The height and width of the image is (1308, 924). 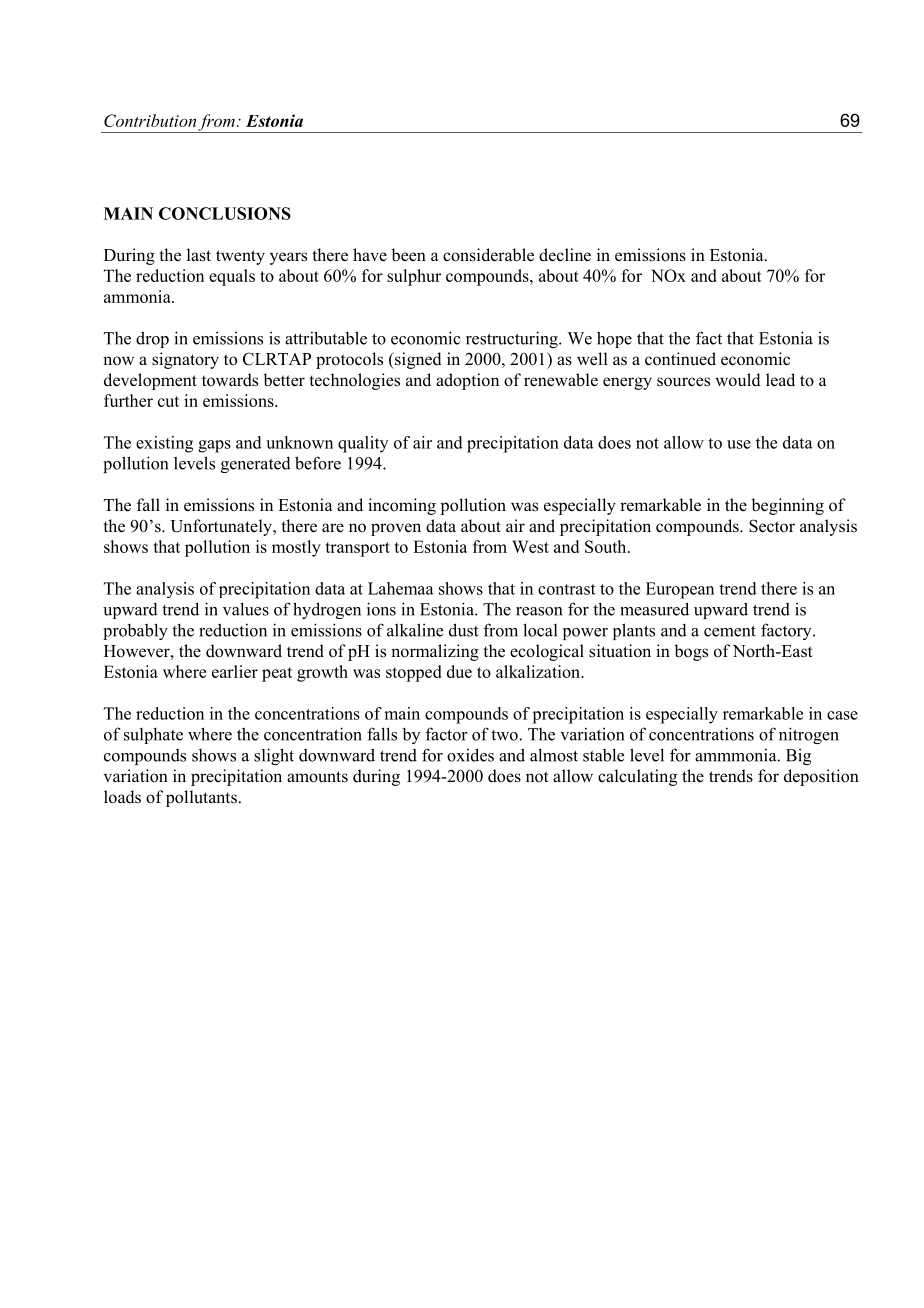 What do you see at coordinates (232, 277) in the image?
I see `equals` at bounding box center [232, 277].
